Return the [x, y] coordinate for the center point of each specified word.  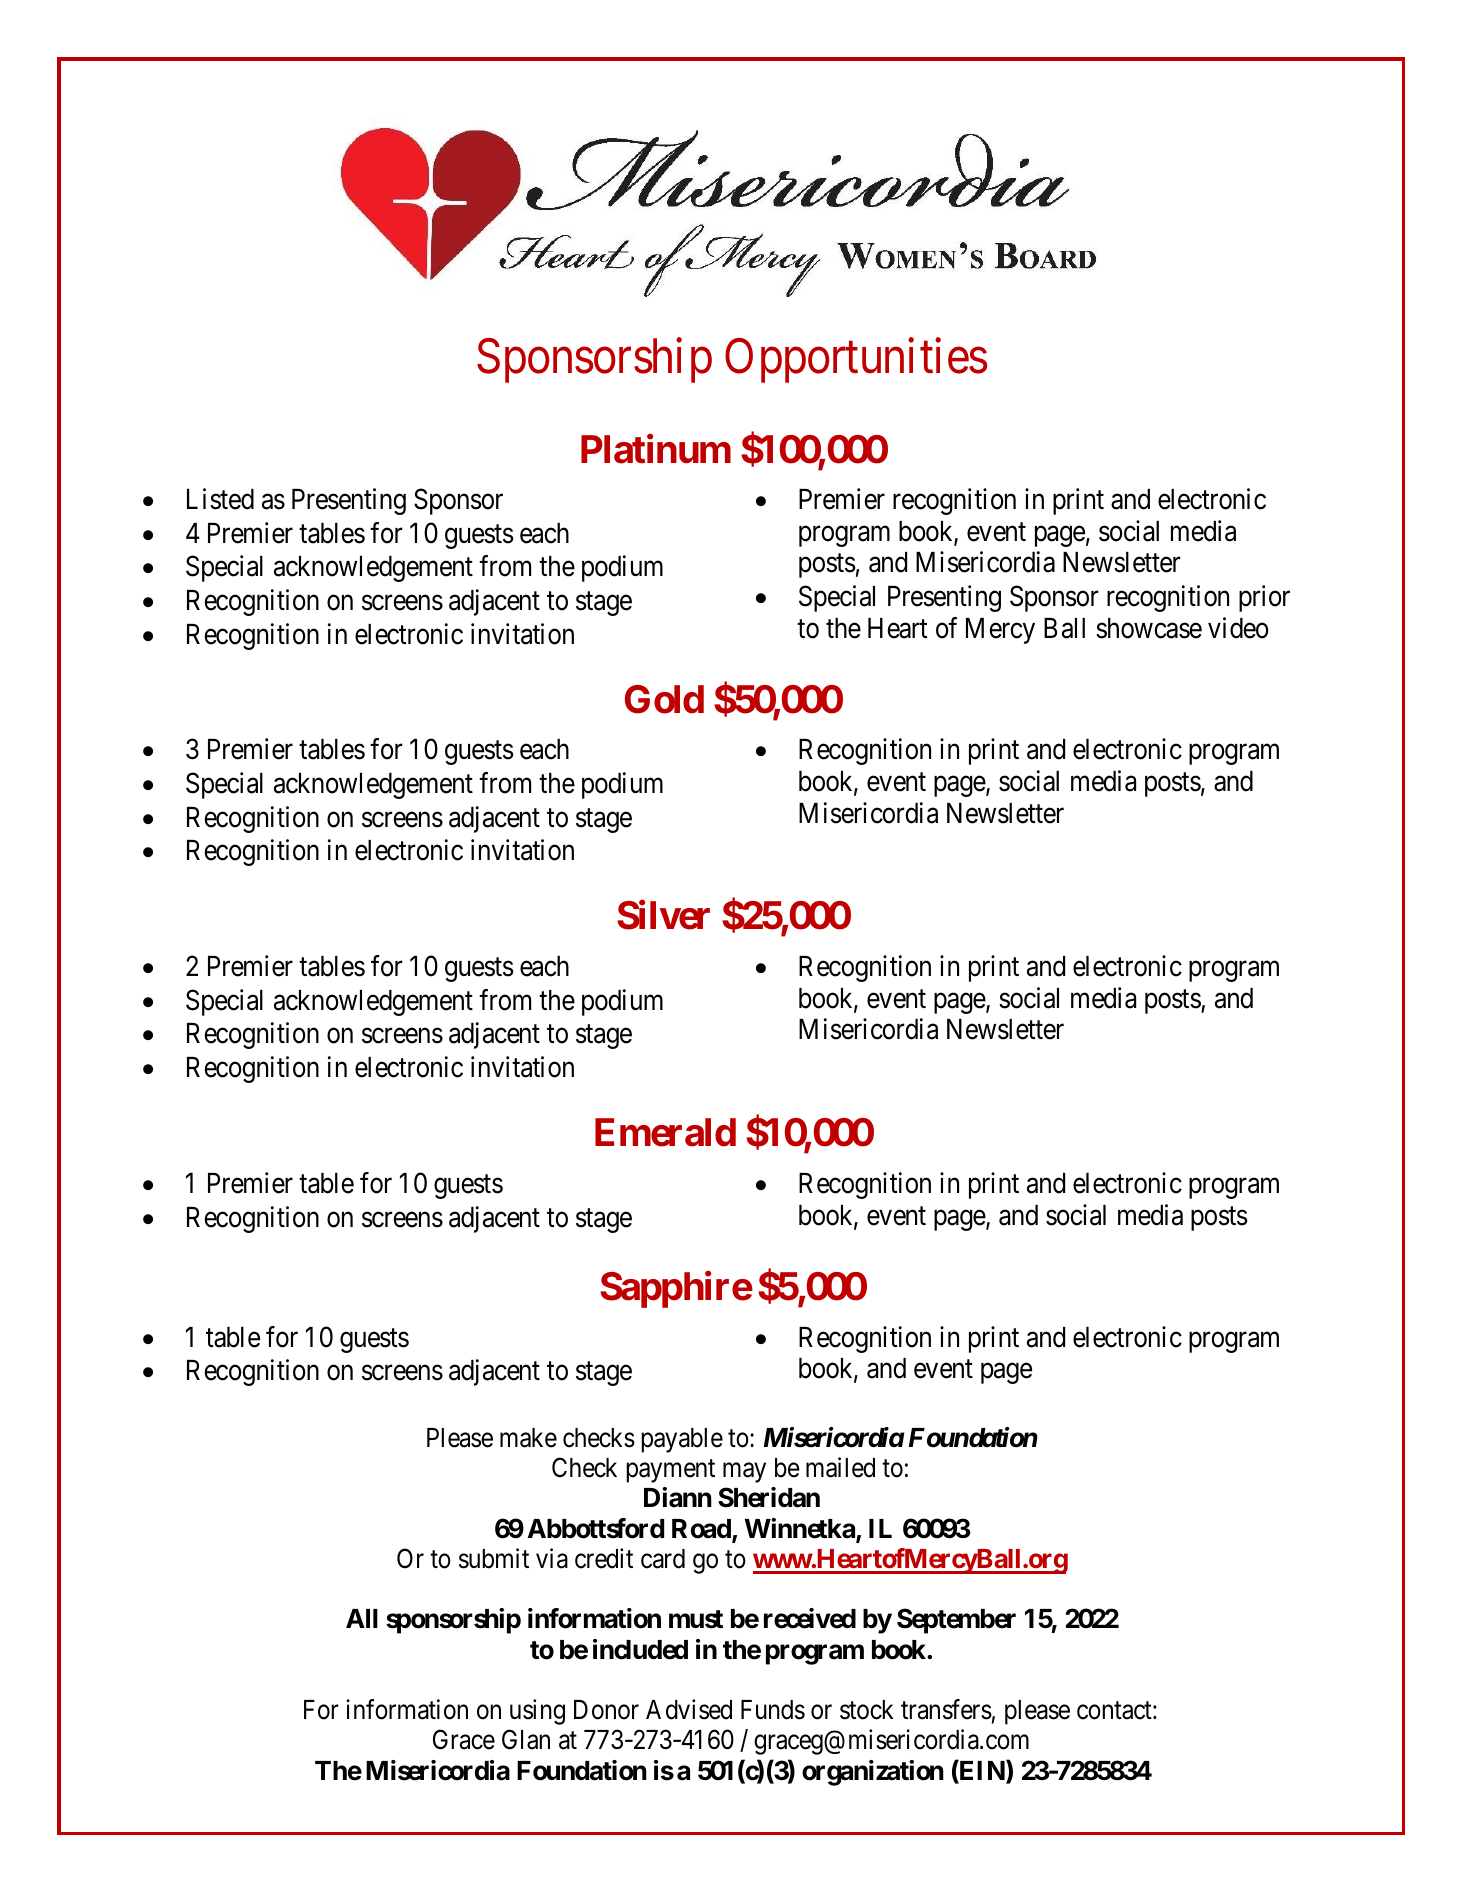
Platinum [656, 449]
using [537, 1712]
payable [682, 1440]
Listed [220, 499]
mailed [840, 1467]
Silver [663, 915]
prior [1264, 598]
